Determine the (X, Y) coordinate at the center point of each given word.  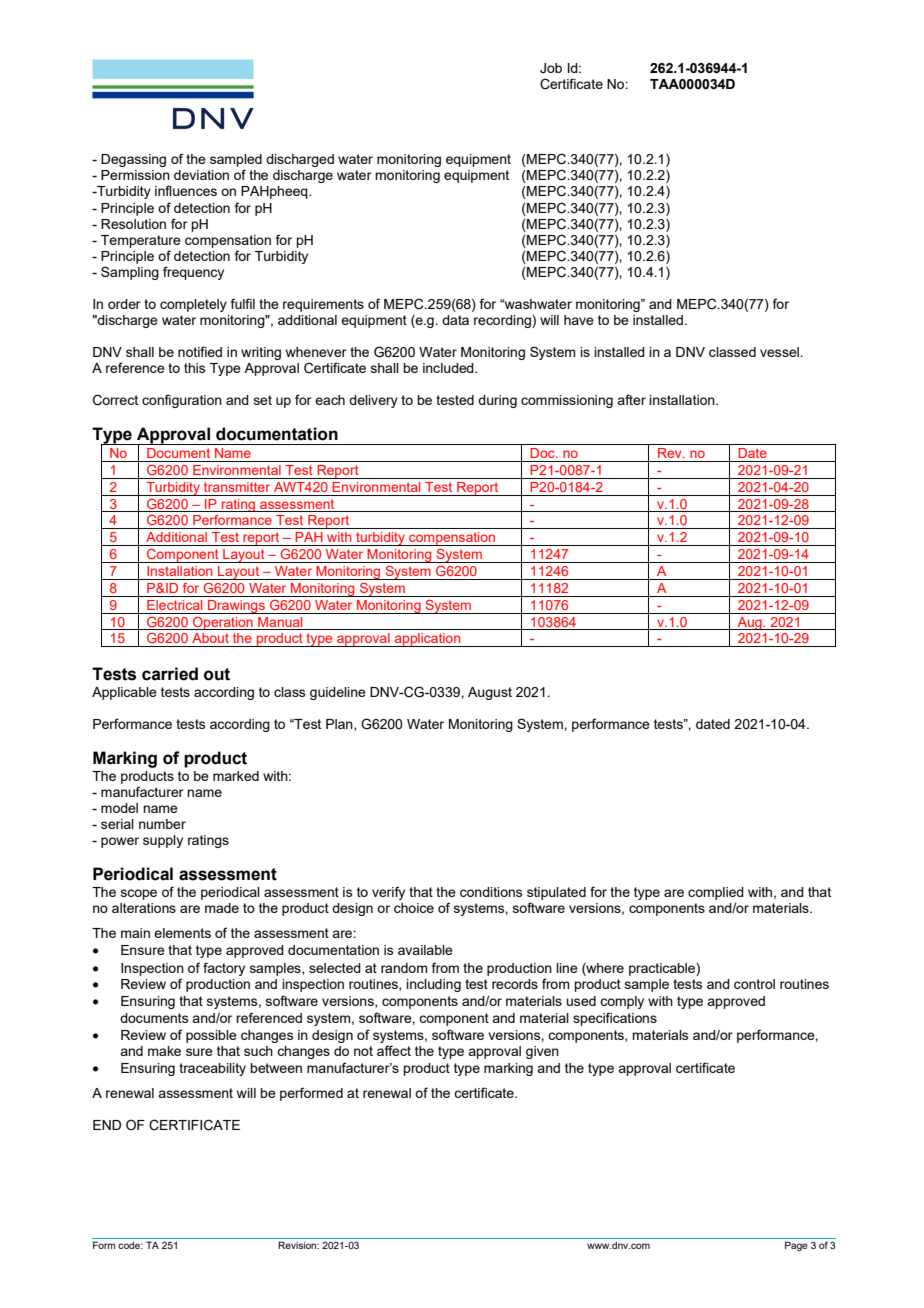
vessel (780, 352)
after (631, 399)
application (427, 640)
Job (551, 68)
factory (224, 969)
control (754, 984)
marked (236, 776)
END (107, 1125)
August (490, 693)
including (433, 985)
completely (193, 305)
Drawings (236, 607)
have (579, 320)
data (455, 320)
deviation (201, 175)
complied (716, 893)
